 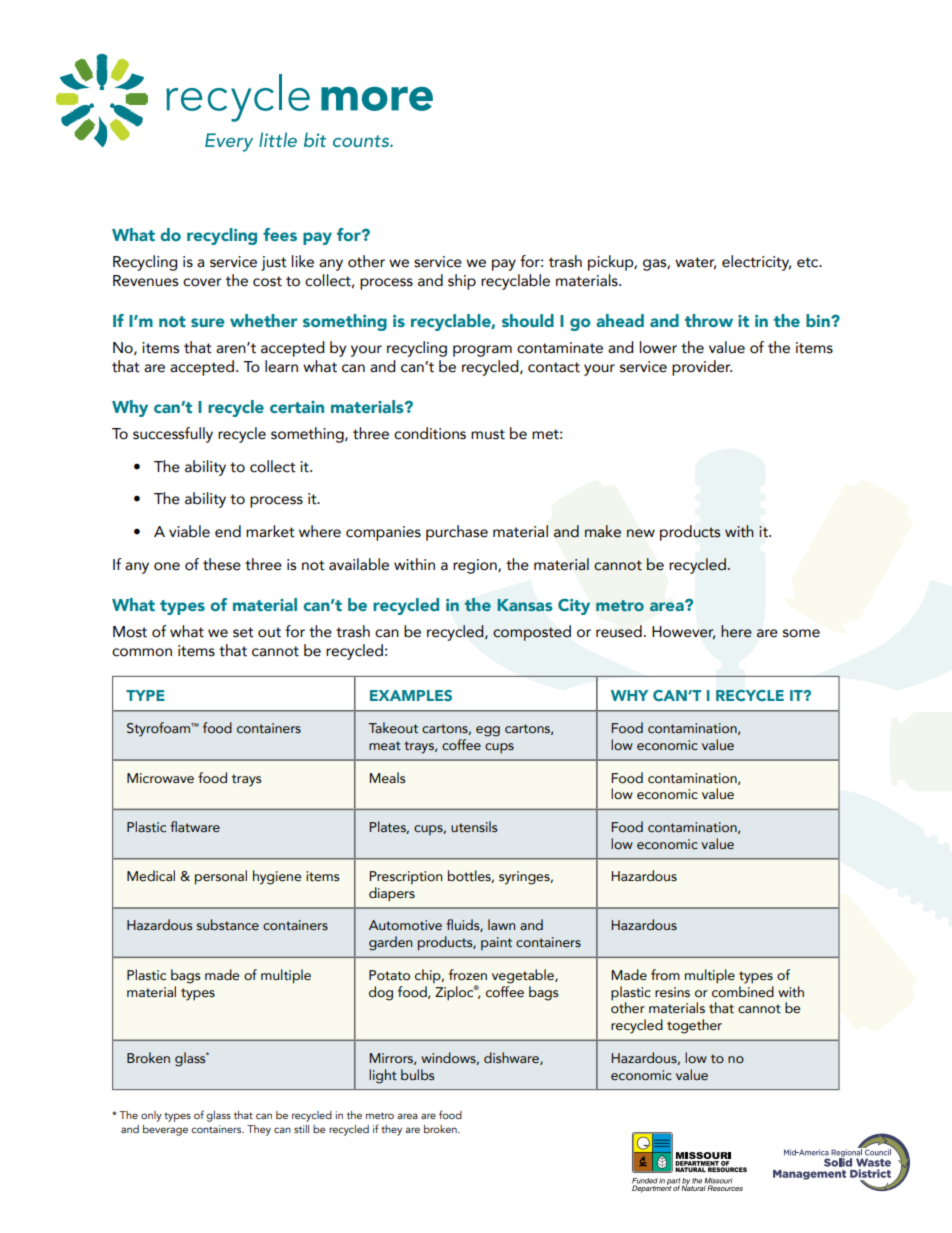 What do you see at coordinates (165, 1130) in the image?
I see `beverage` at bounding box center [165, 1130].
